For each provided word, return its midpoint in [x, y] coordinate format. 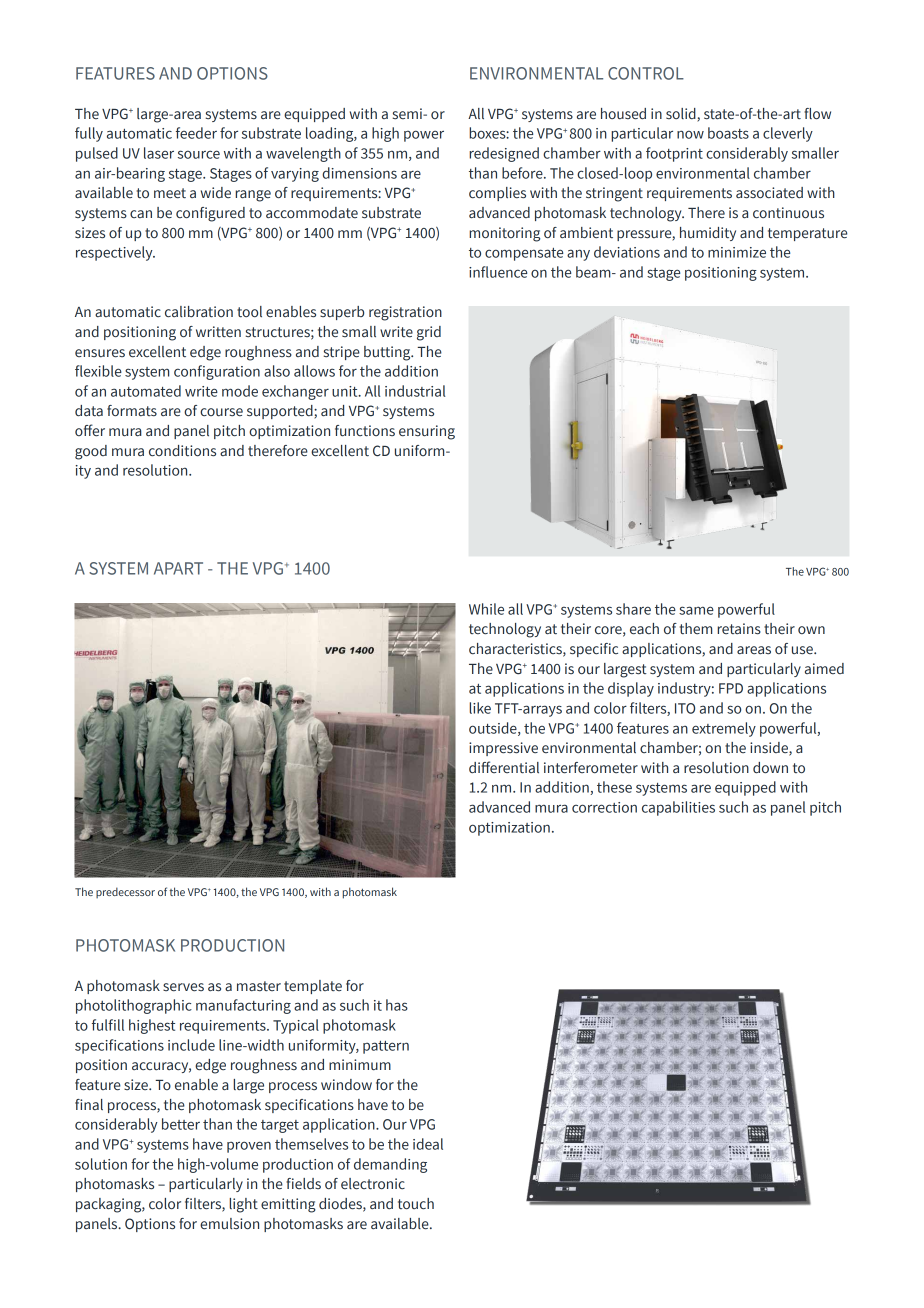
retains [739, 629]
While [486, 609]
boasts [728, 133]
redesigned [504, 154]
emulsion [229, 1224]
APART [178, 568]
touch [416, 1204]
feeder [196, 133]
